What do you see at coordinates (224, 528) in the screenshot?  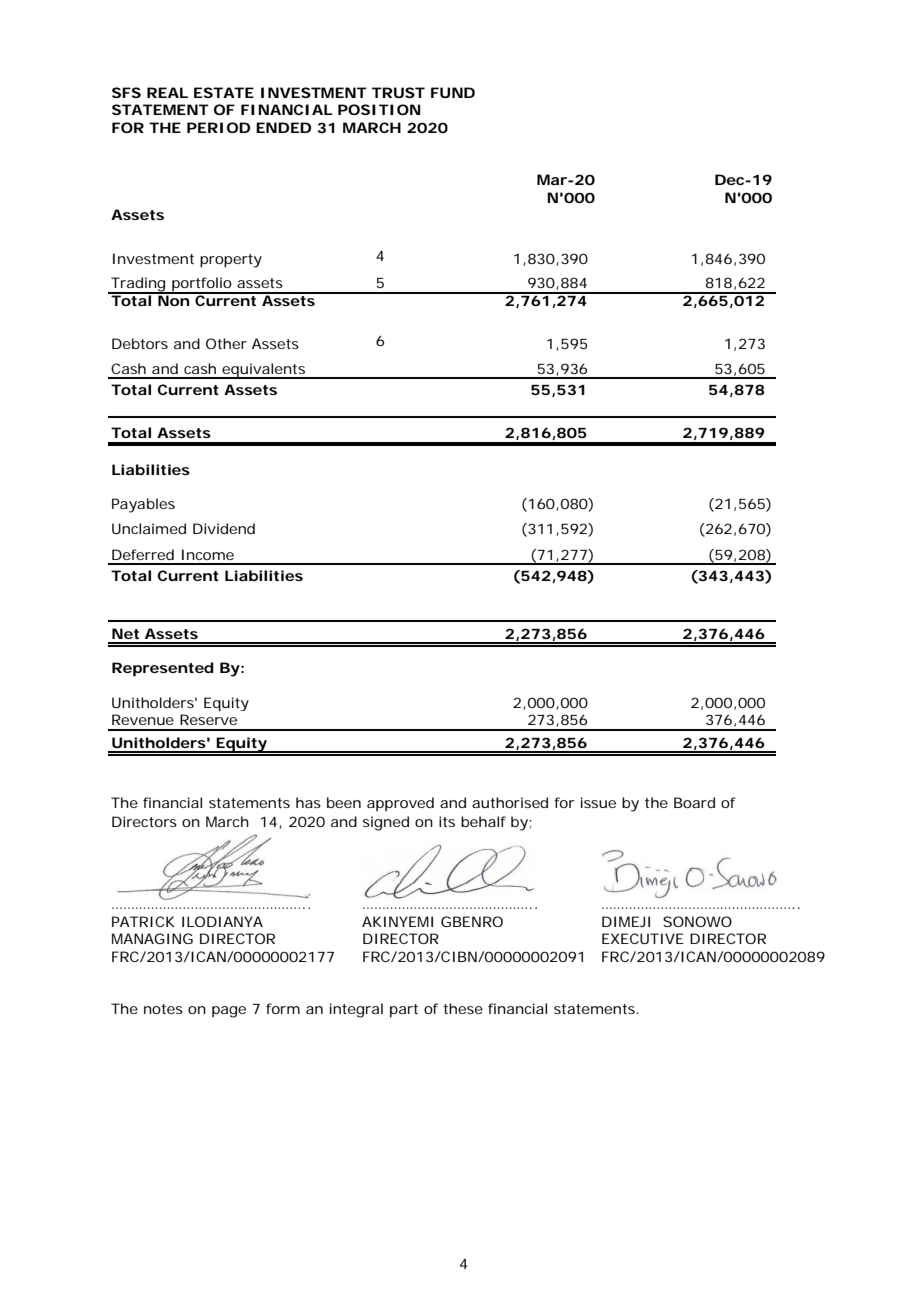 I see `Dividend` at bounding box center [224, 528].
